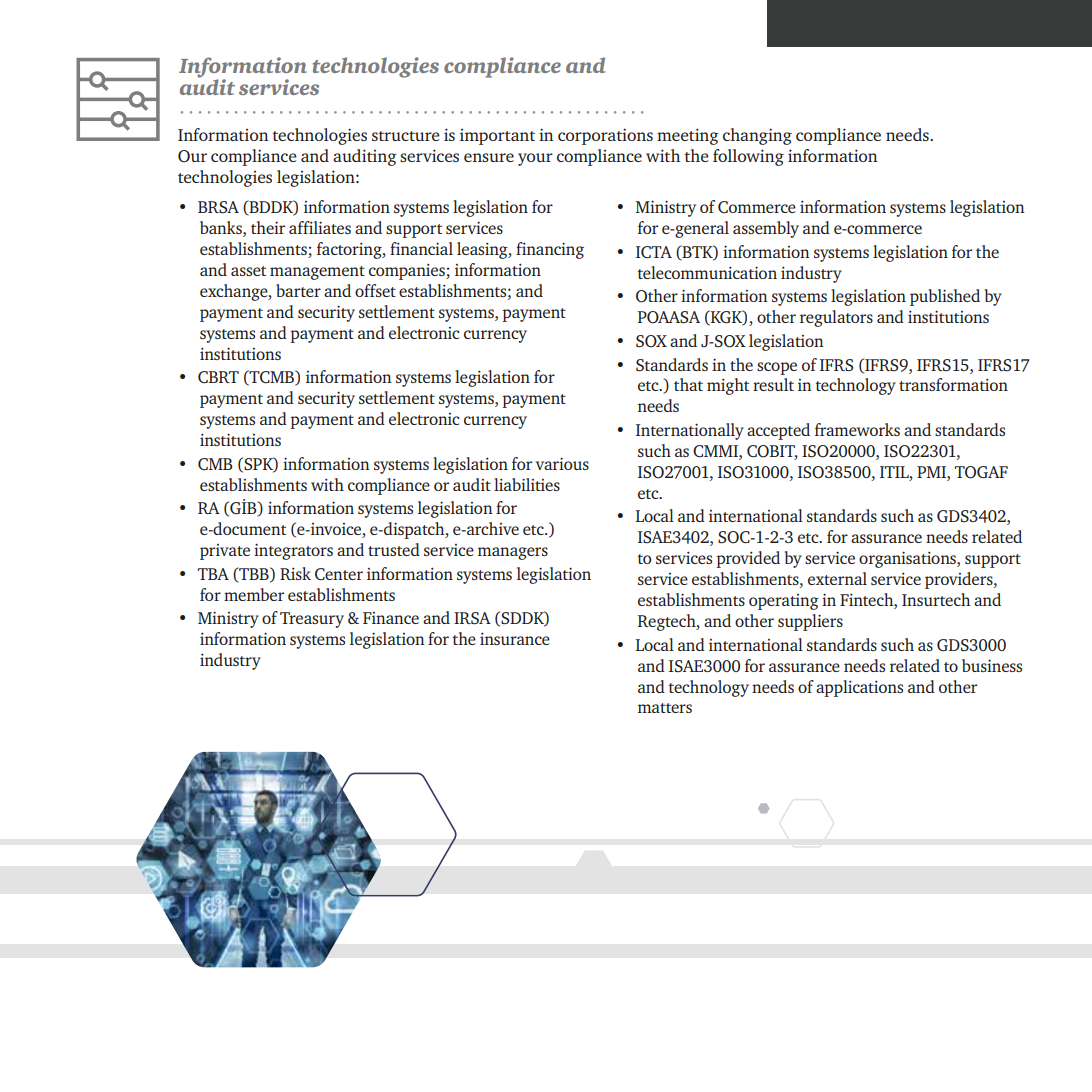 Image resolution: width=1092 pixels, height=1092 pixels. I want to click on matters, so click(665, 708).
